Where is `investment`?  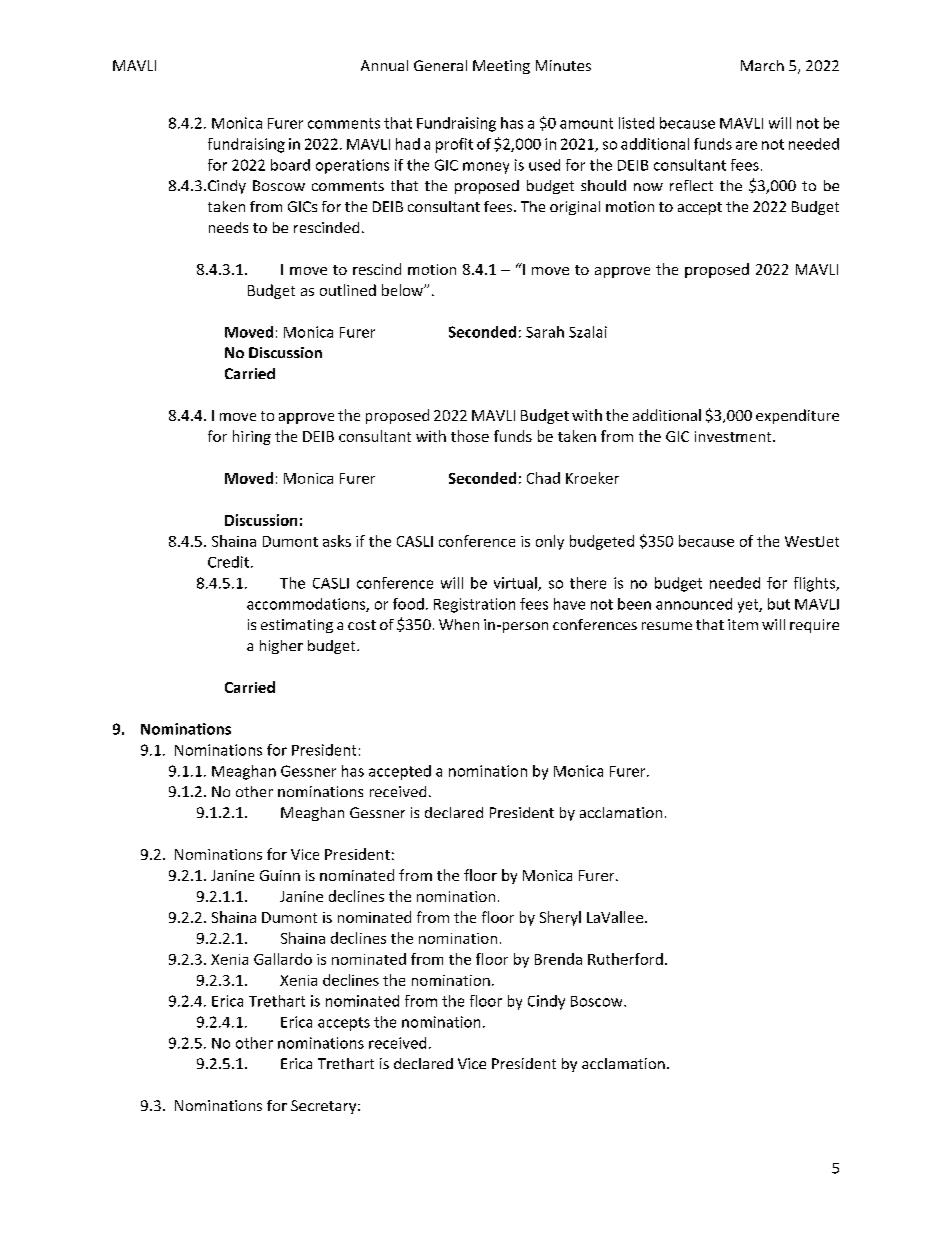 investment is located at coordinates (734, 436).
